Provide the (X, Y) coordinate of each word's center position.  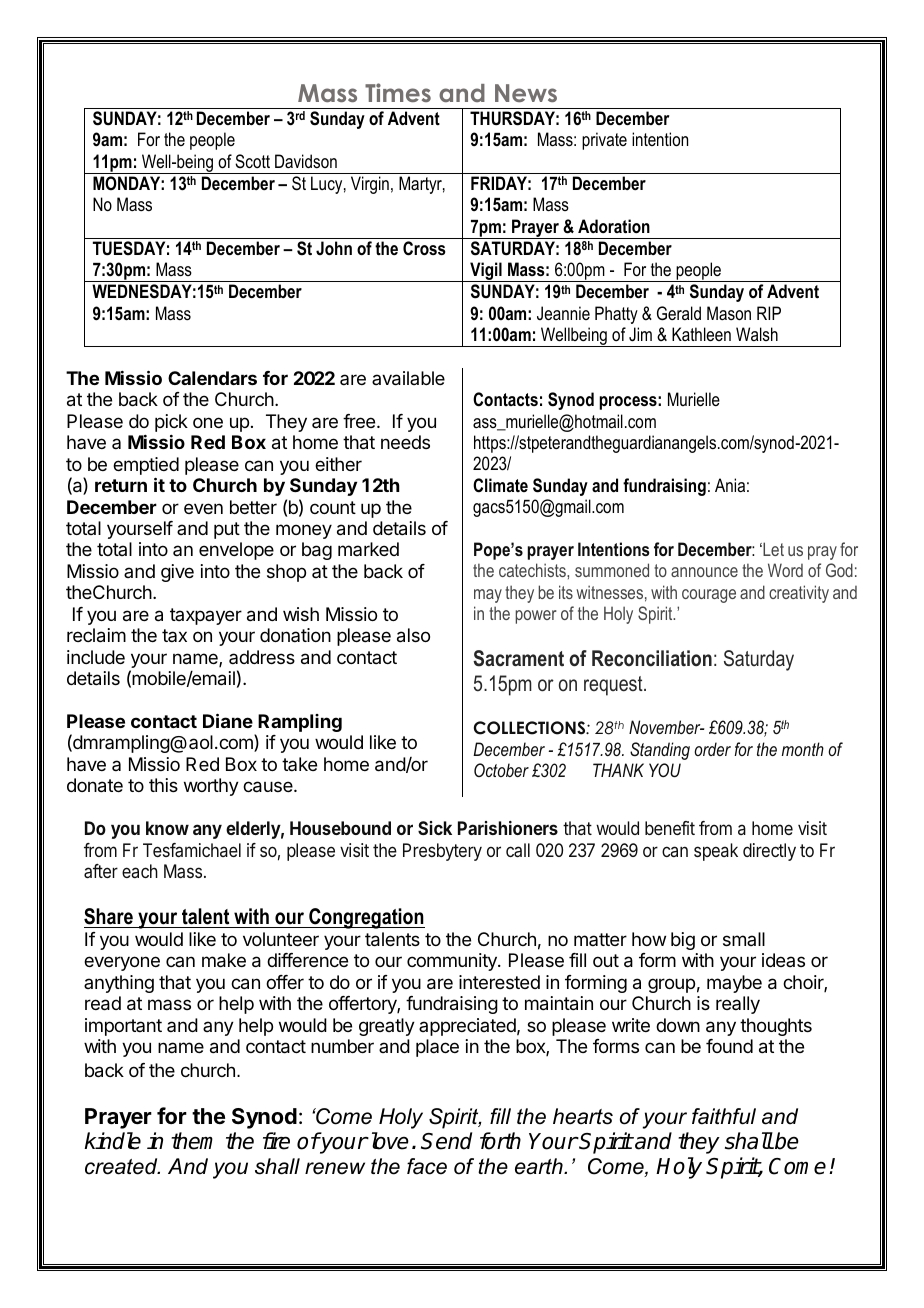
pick (171, 423)
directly (769, 852)
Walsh (757, 334)
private (604, 141)
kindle (112, 1141)
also (413, 635)
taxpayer (206, 616)
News (526, 93)
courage (709, 596)
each (140, 871)
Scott (252, 161)
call (518, 850)
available (408, 378)
